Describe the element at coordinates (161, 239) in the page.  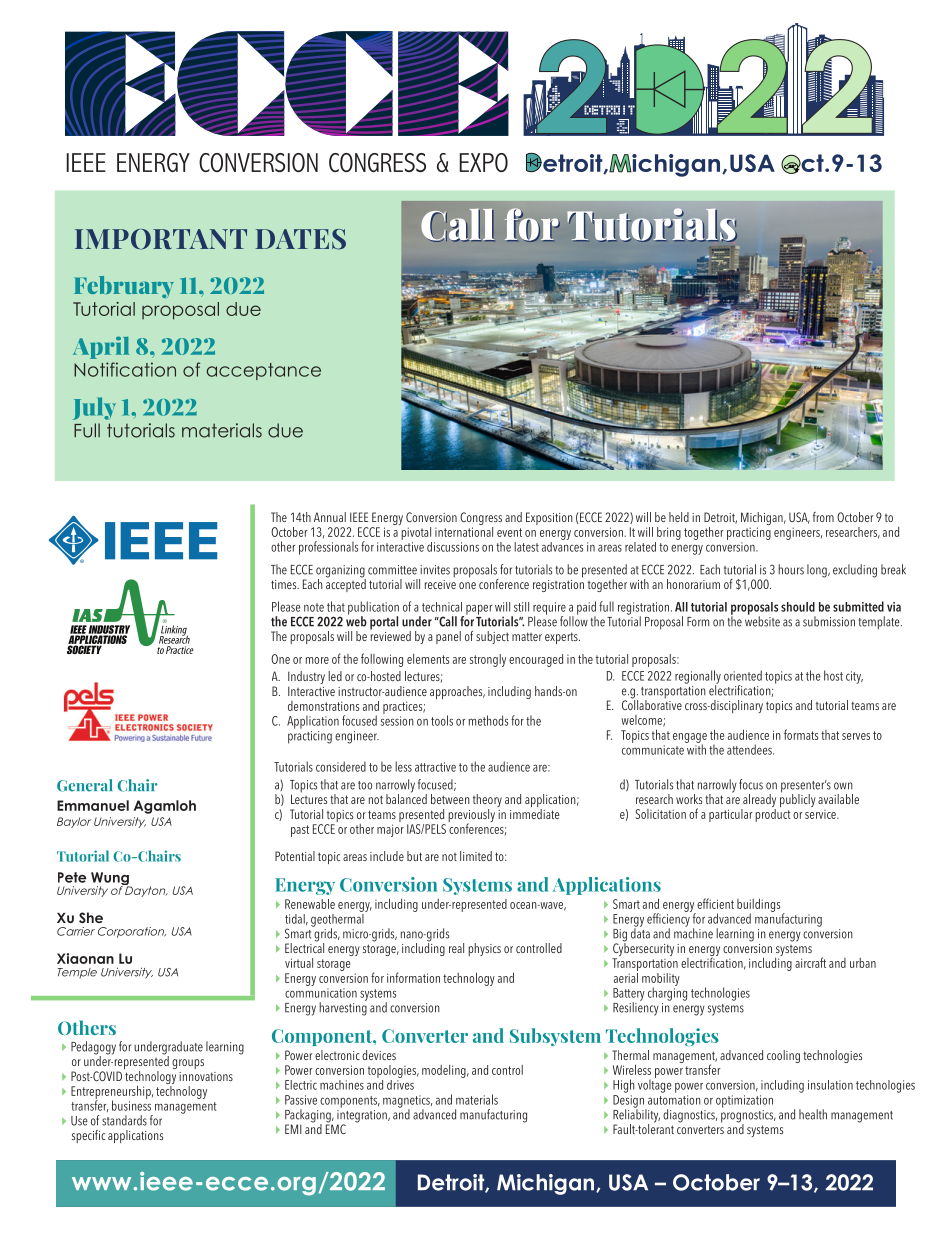
I see `IMPORTANT` at that location.
